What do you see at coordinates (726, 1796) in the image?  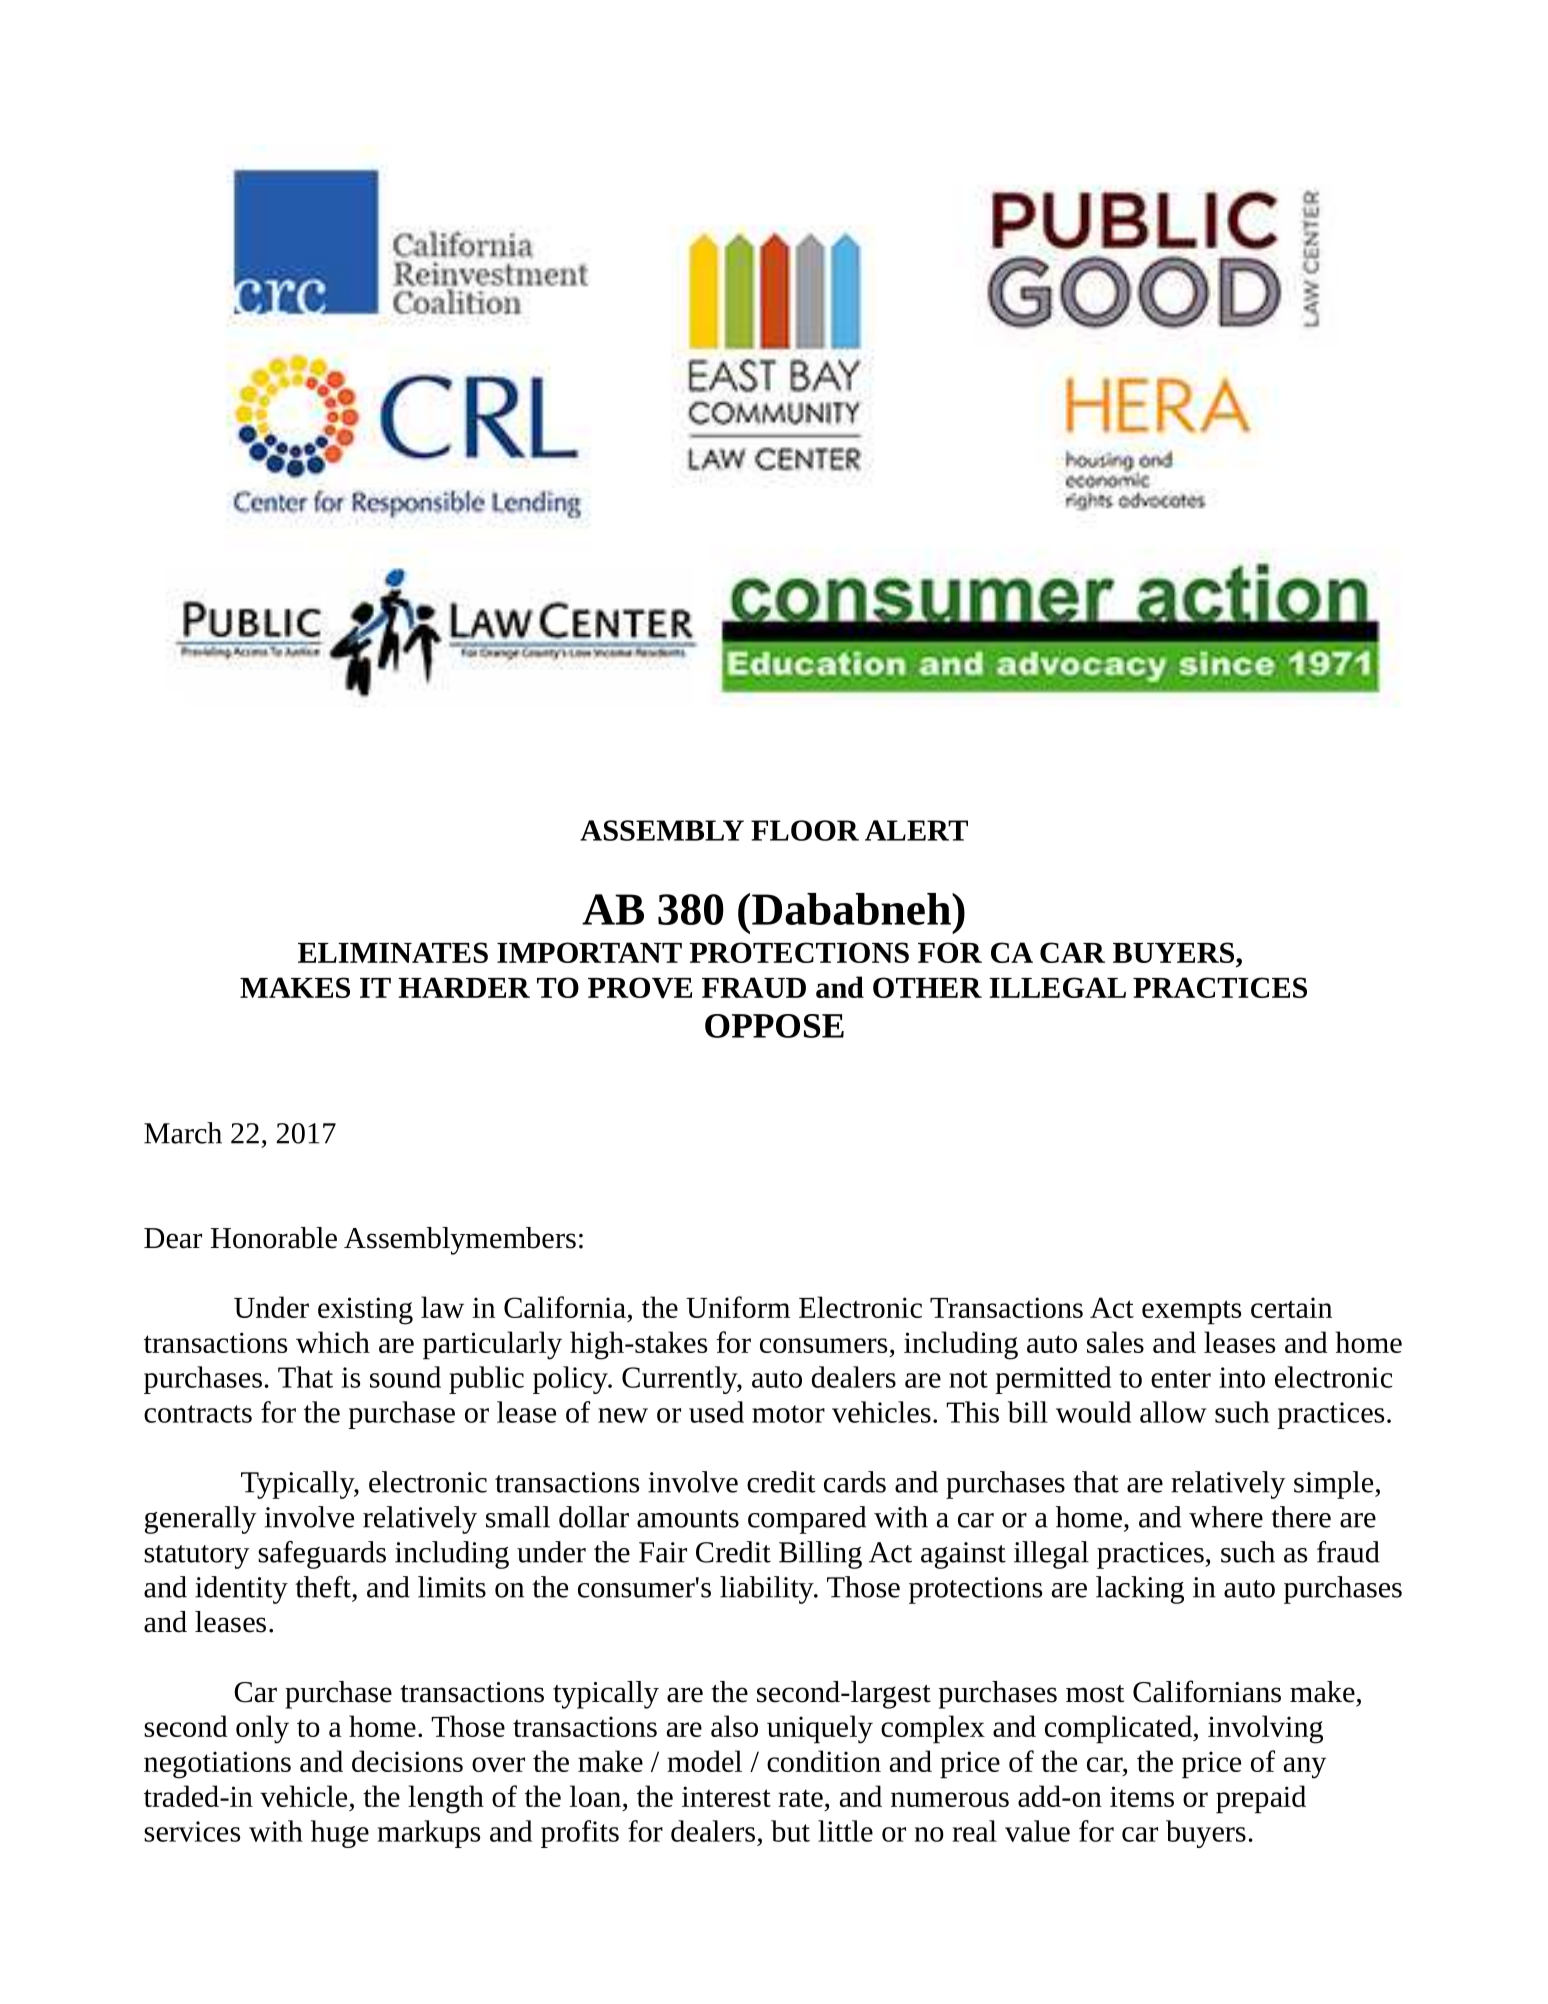 I see `interest` at bounding box center [726, 1796].
